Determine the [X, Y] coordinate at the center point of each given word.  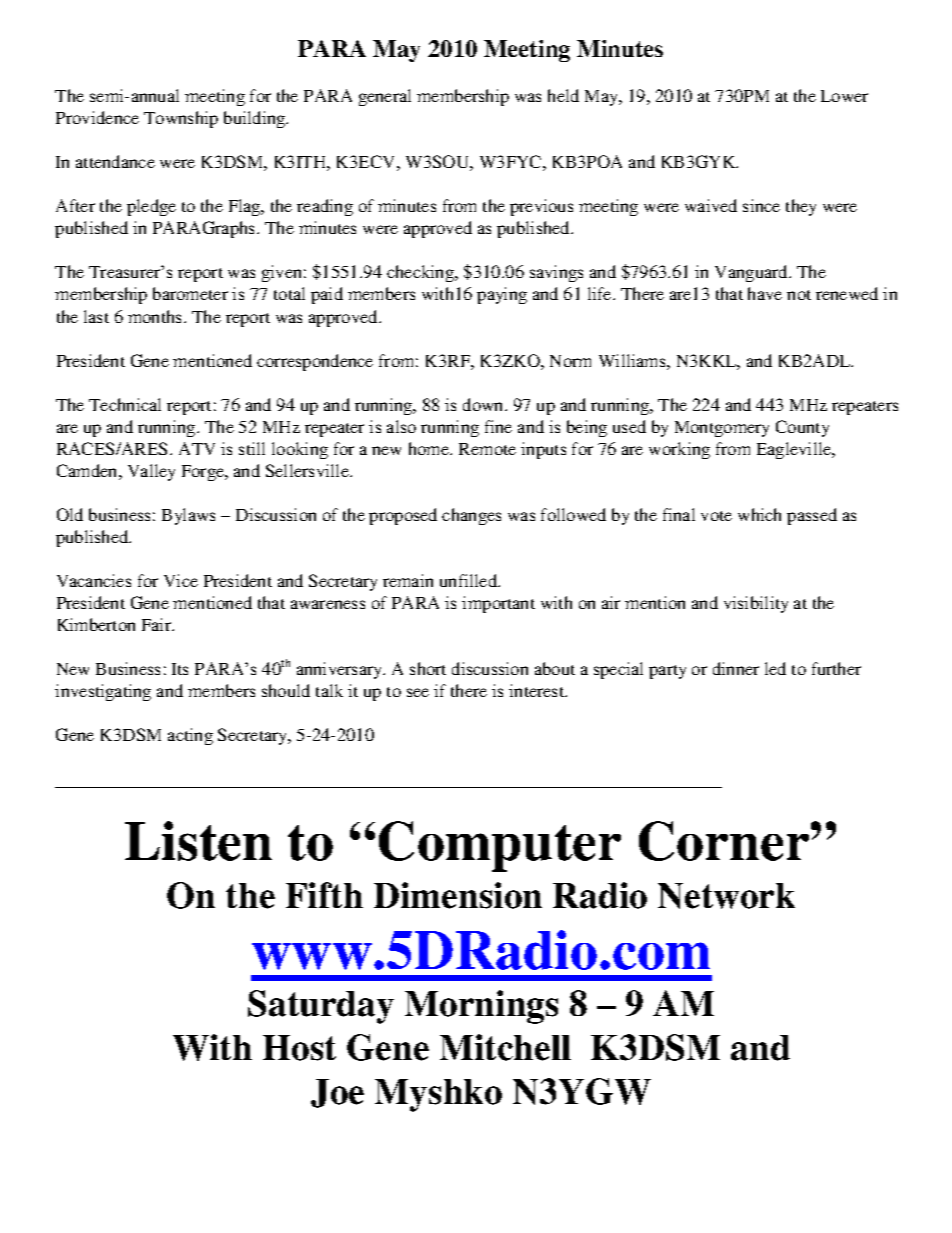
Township [181, 119]
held [563, 95]
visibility [756, 604]
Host [299, 1048]
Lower [844, 96]
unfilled [470, 580]
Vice [181, 580]
